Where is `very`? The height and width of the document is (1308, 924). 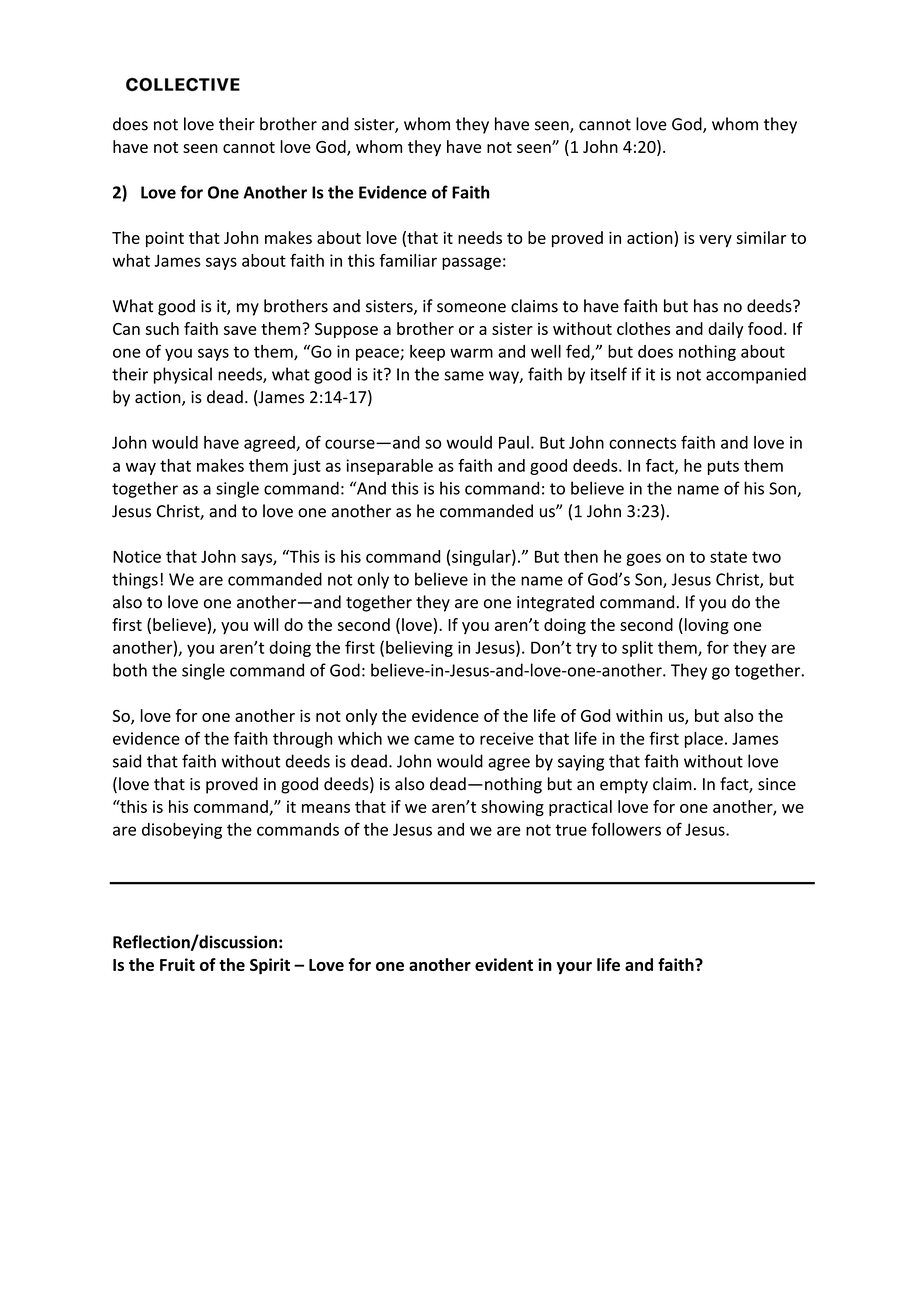 very is located at coordinates (715, 241).
